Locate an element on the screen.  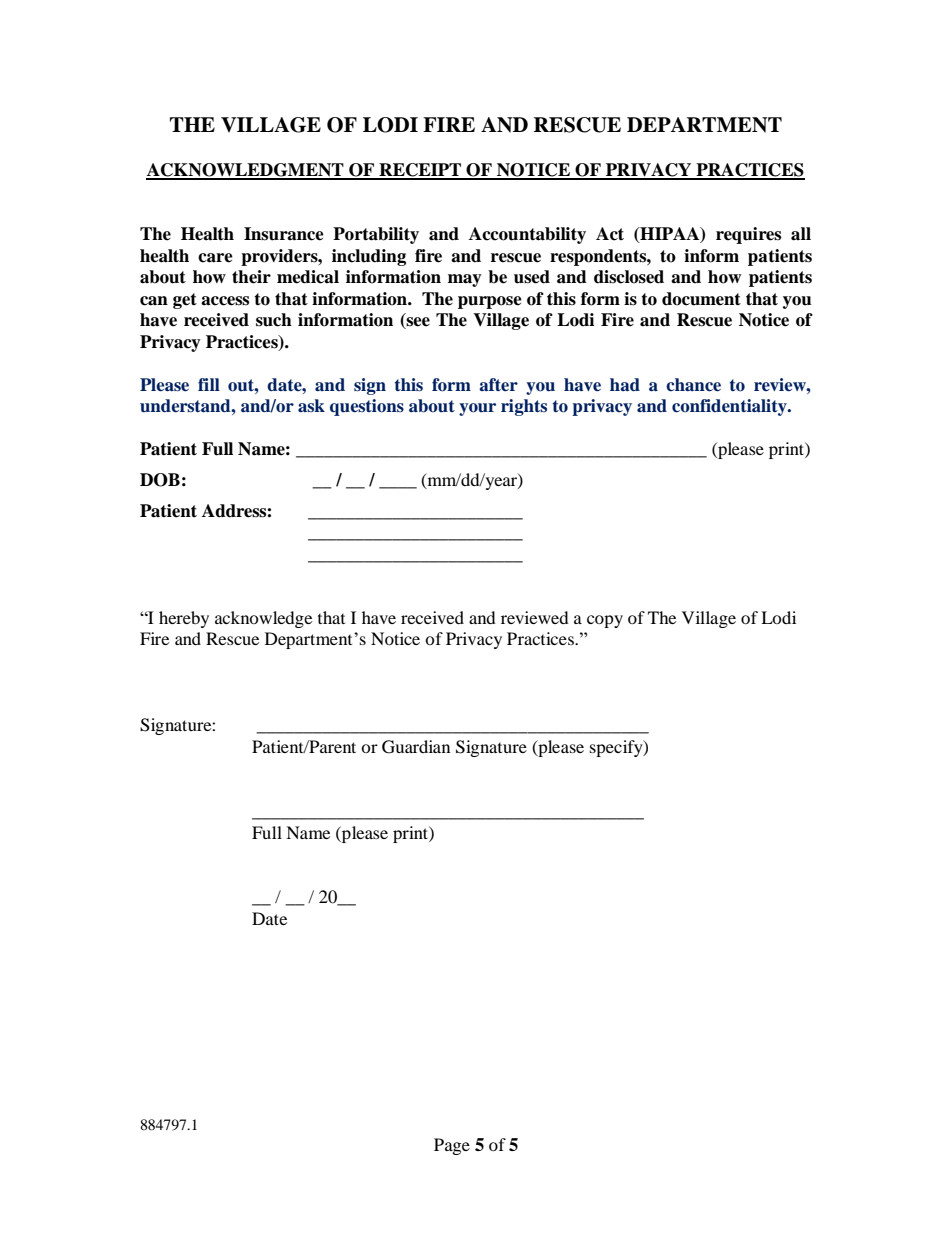
confidentiality is located at coordinates (730, 407).
